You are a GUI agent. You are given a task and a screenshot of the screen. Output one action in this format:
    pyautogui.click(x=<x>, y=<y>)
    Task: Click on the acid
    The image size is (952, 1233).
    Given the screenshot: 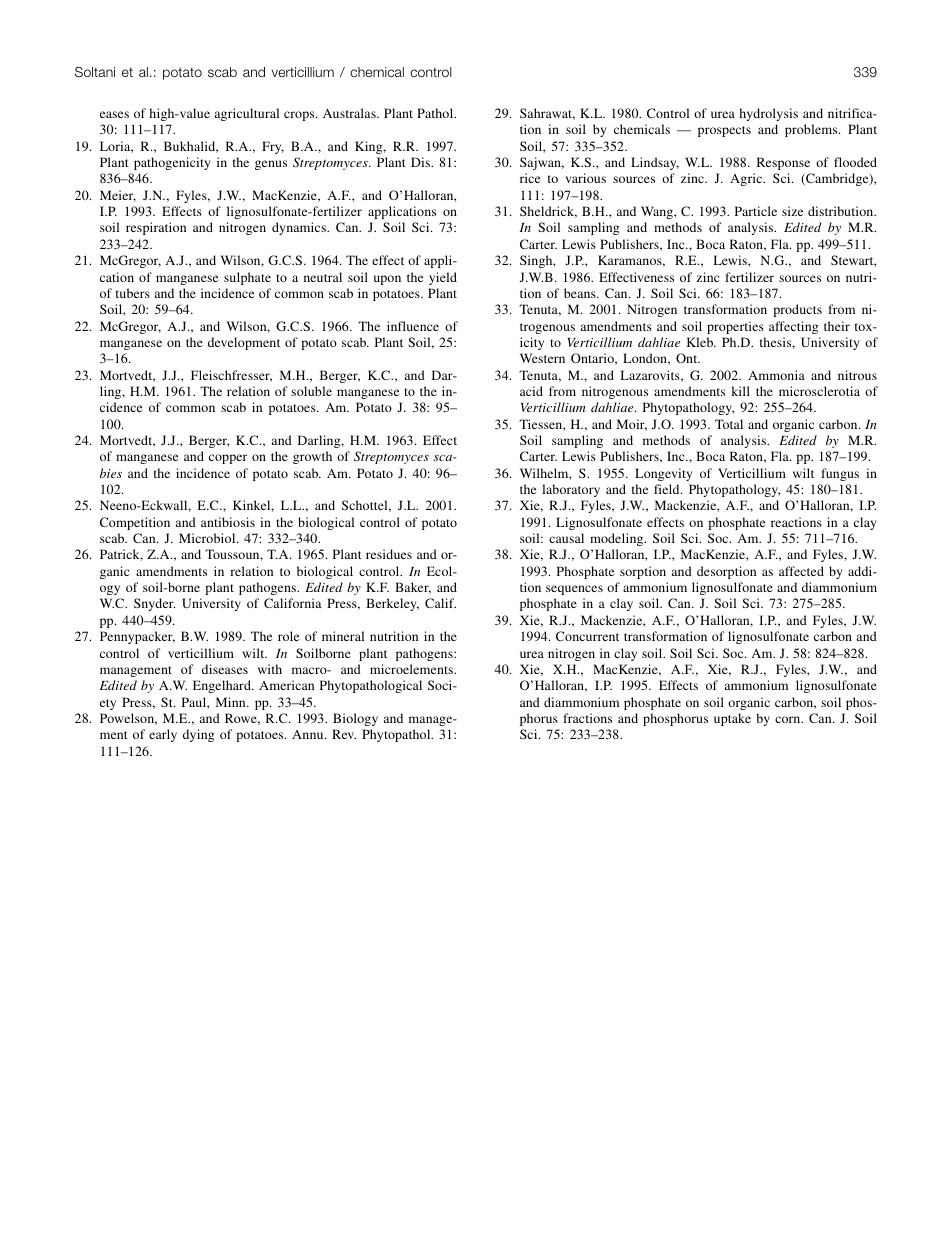 What is the action you would take?
    pyautogui.click(x=531, y=391)
